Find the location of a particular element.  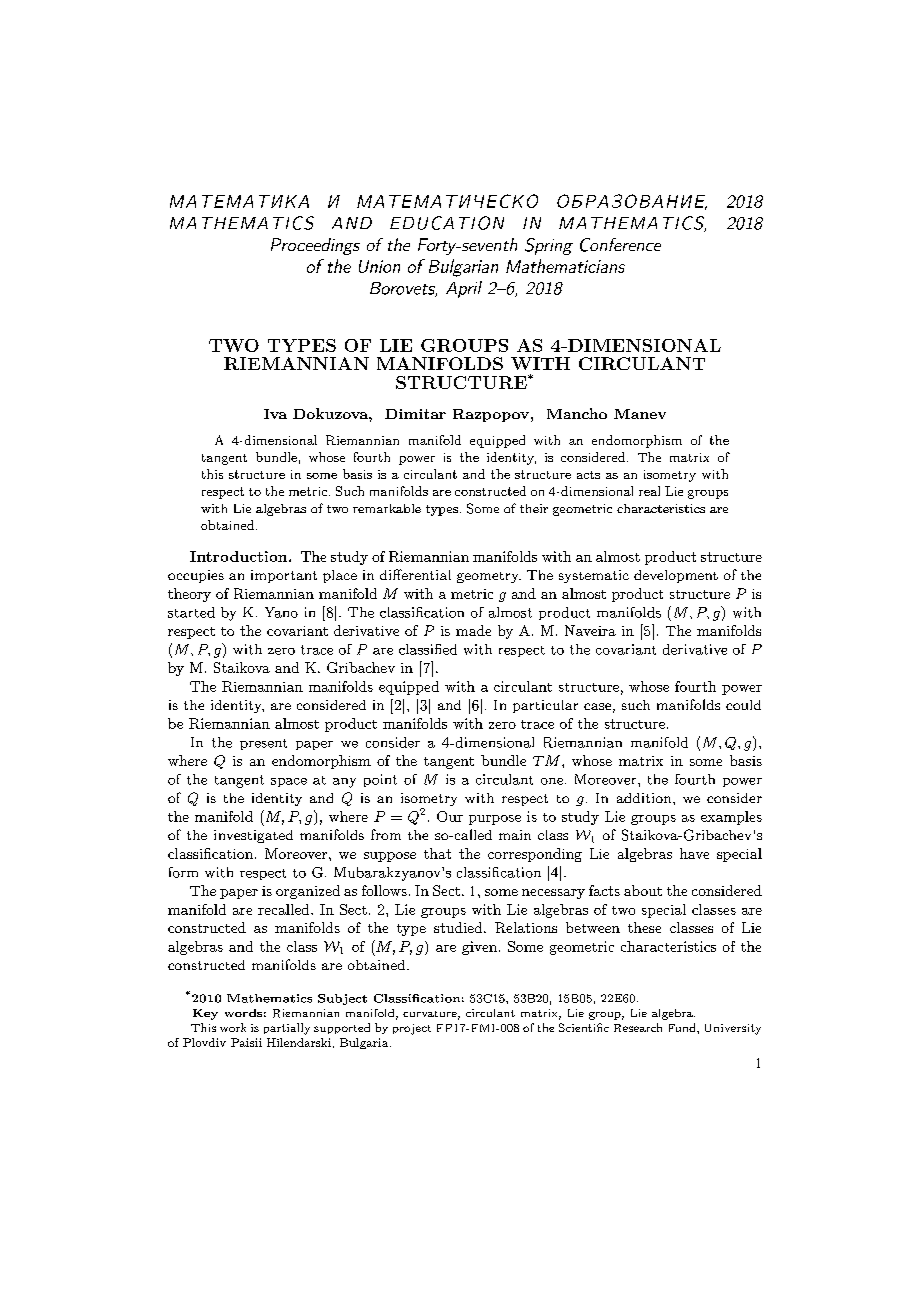

real is located at coordinates (649, 491).
